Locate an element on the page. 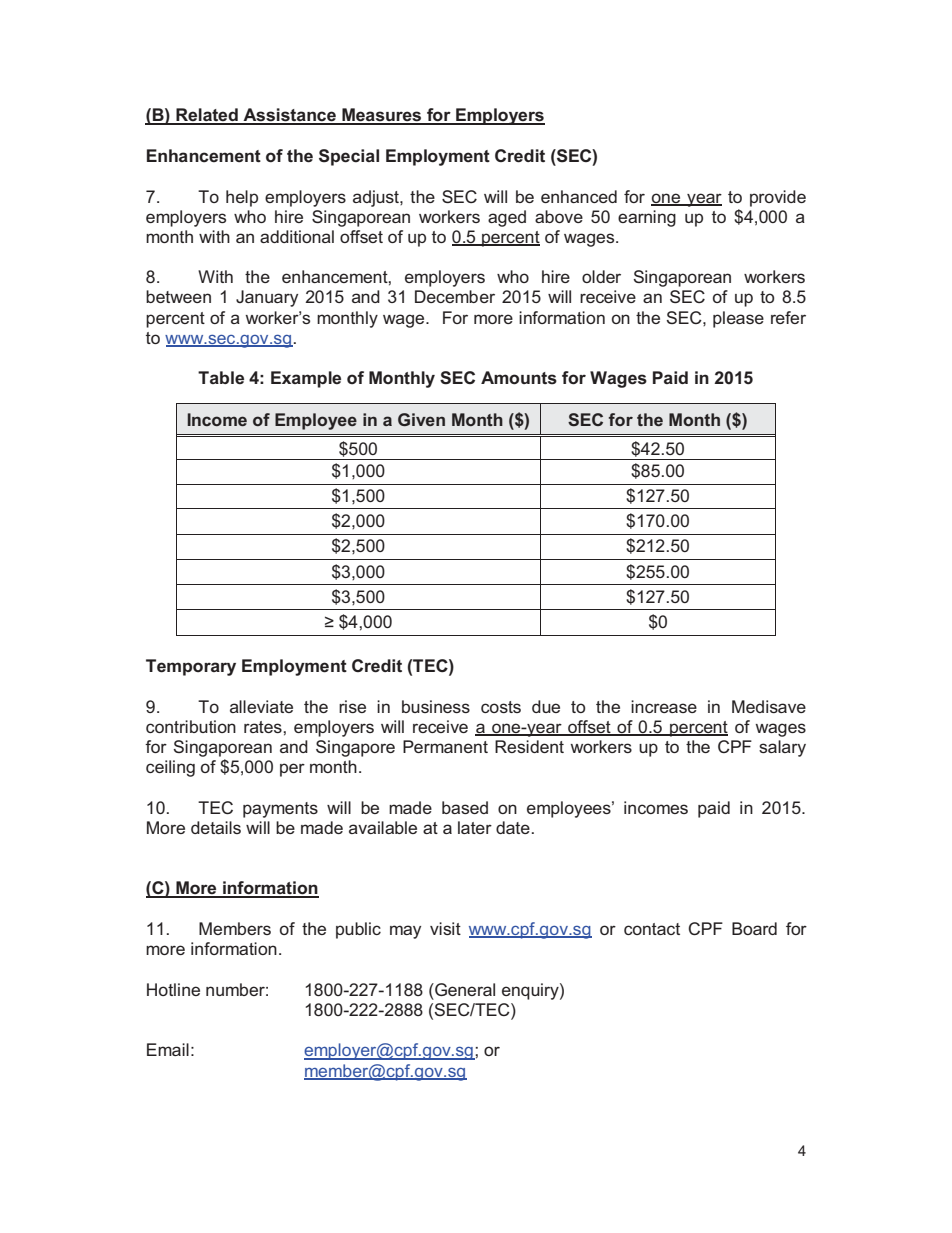  General is located at coordinates (464, 989).
